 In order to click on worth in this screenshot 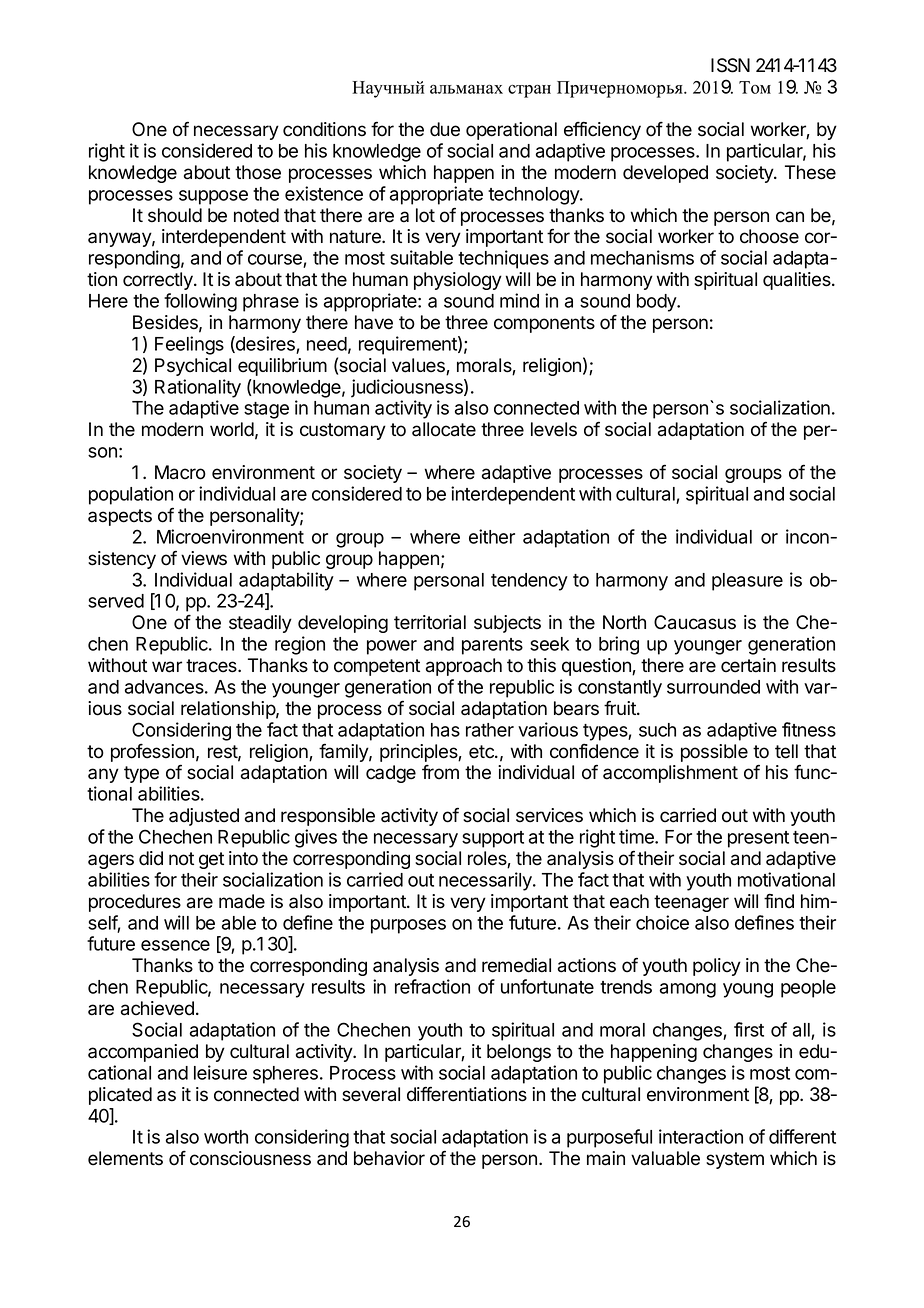, I will do `click(226, 1137)`.
